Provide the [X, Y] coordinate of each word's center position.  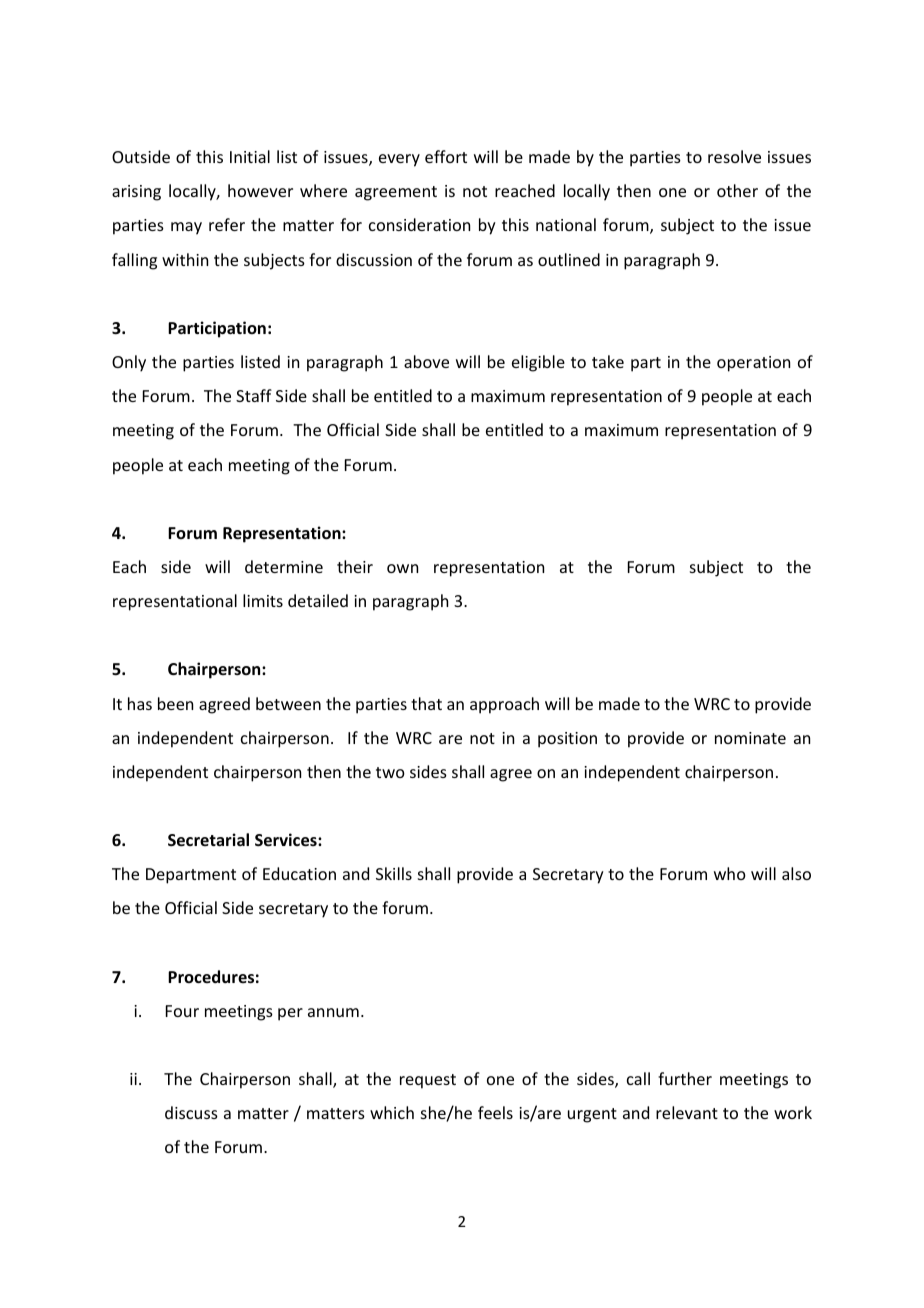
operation [753, 364]
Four [182, 1011]
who [730, 873]
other [737, 190]
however [260, 190]
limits [263, 600]
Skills [394, 873]
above [426, 361]
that [426, 703]
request [428, 1081]
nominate [750, 738]
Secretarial [208, 840]
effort [446, 156]
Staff [254, 395]
